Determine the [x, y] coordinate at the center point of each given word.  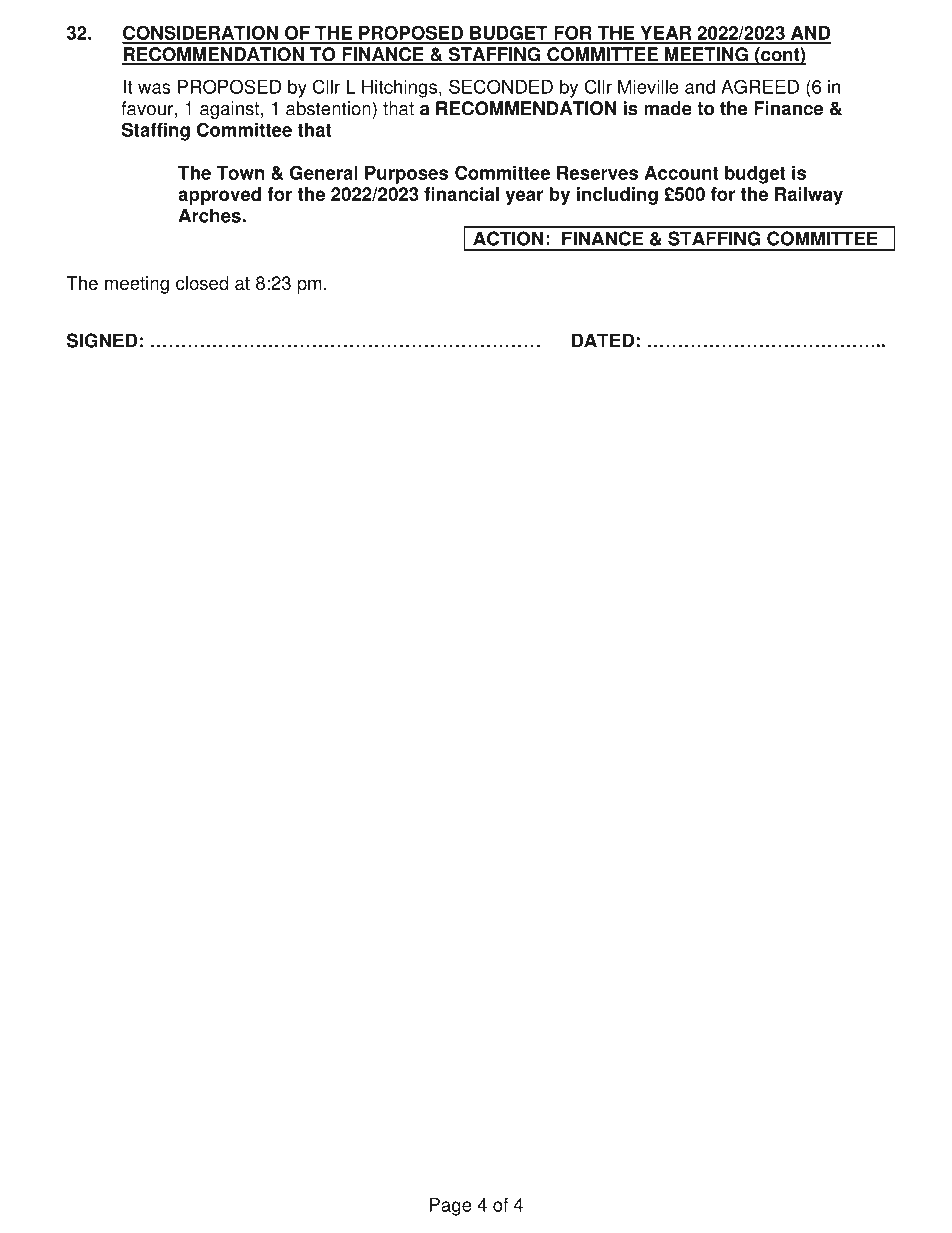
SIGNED [102, 340]
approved [219, 196]
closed [202, 283]
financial [461, 194]
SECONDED [501, 86]
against [229, 110]
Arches [210, 215]
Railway [809, 196]
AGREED [760, 86]
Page [451, 1207]
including [617, 196]
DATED [603, 340]
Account [681, 173]
